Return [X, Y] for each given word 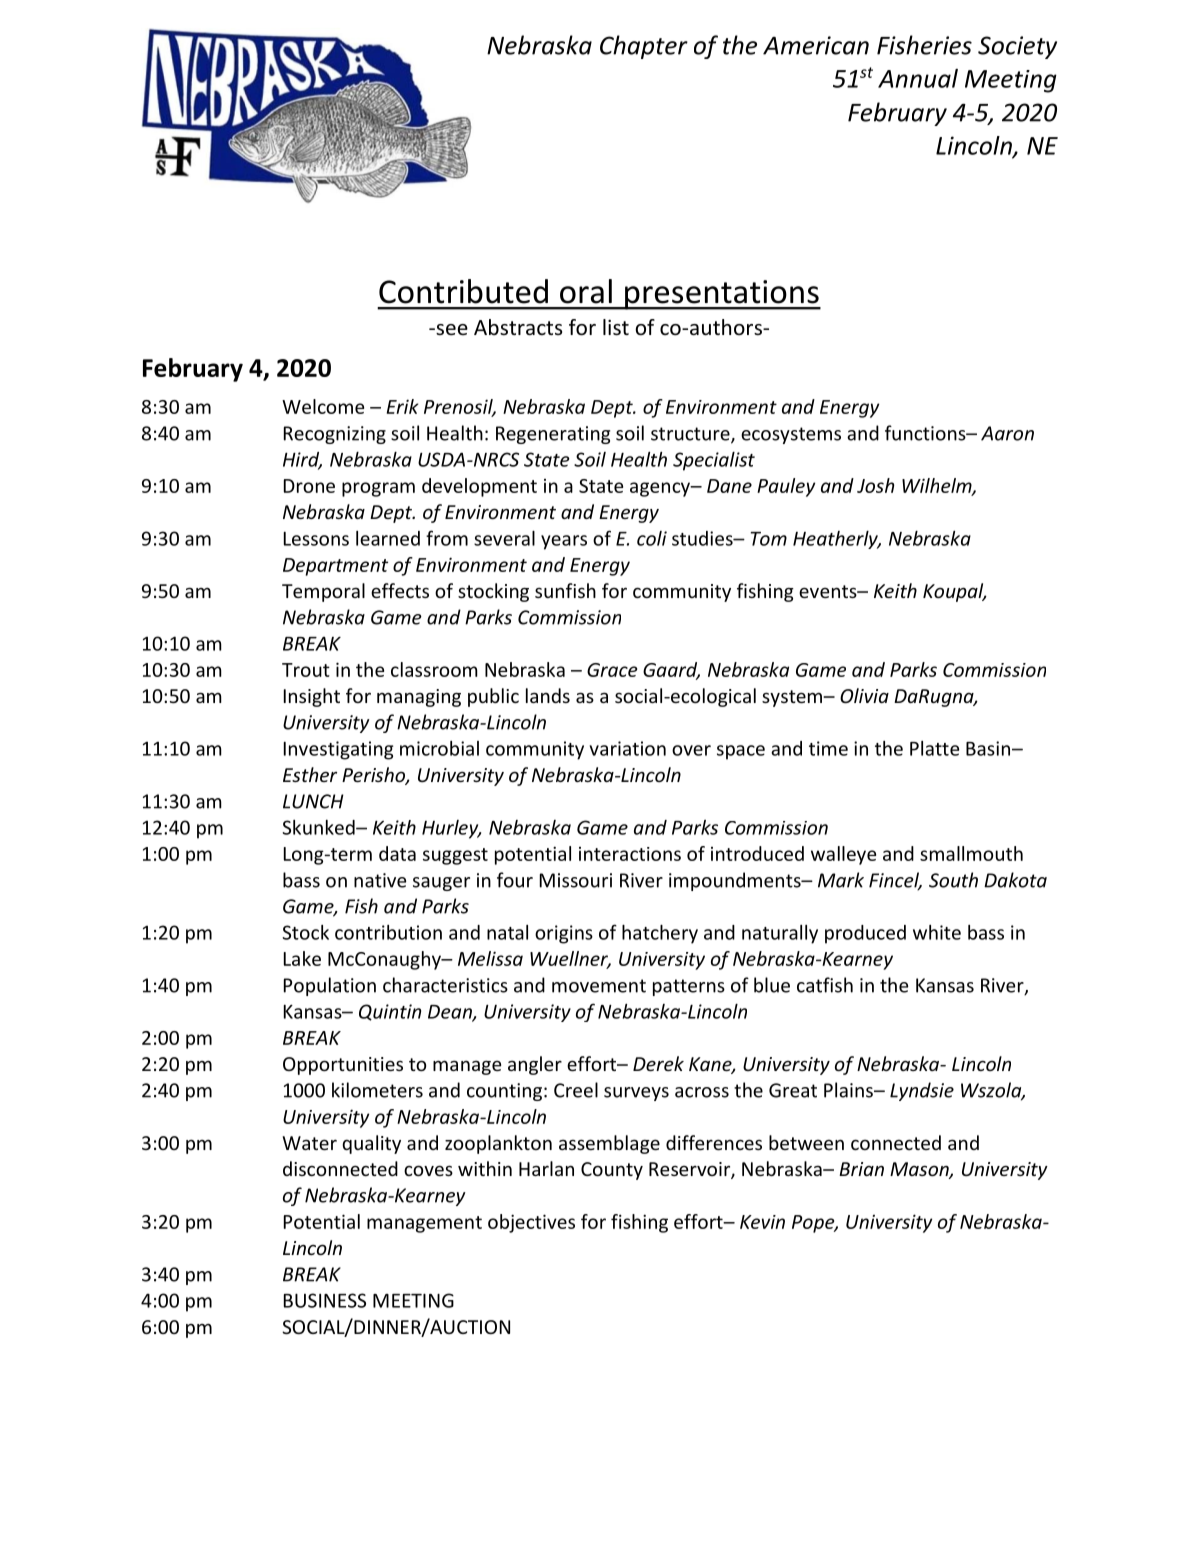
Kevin [762, 1222]
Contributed [463, 291]
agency [661, 489]
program [378, 489]
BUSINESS [325, 1300]
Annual [918, 78]
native [380, 880]
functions [926, 433]
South [953, 880]
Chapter [644, 47]
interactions [630, 854]
